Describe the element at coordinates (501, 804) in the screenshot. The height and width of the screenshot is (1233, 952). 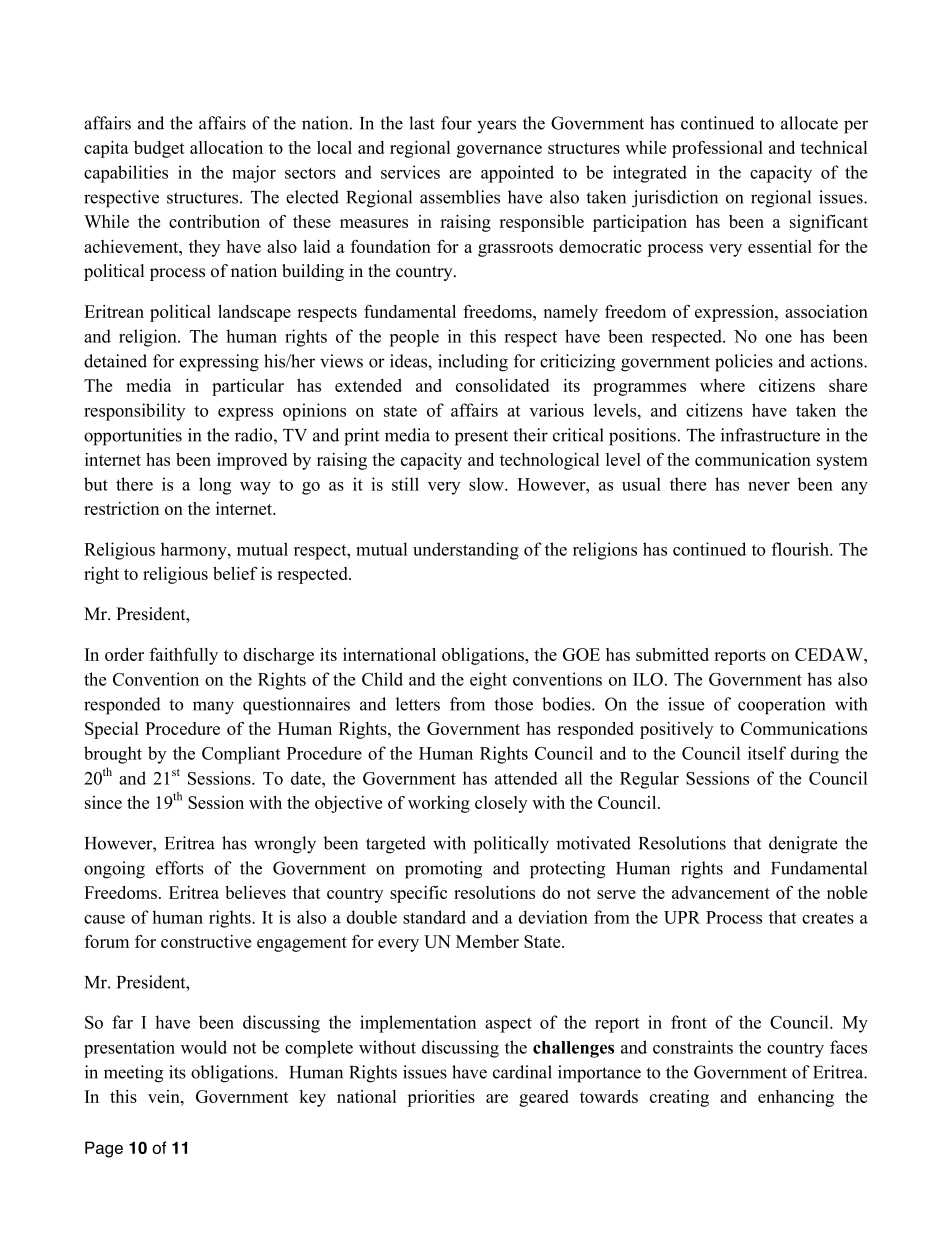
I see `closely` at that location.
